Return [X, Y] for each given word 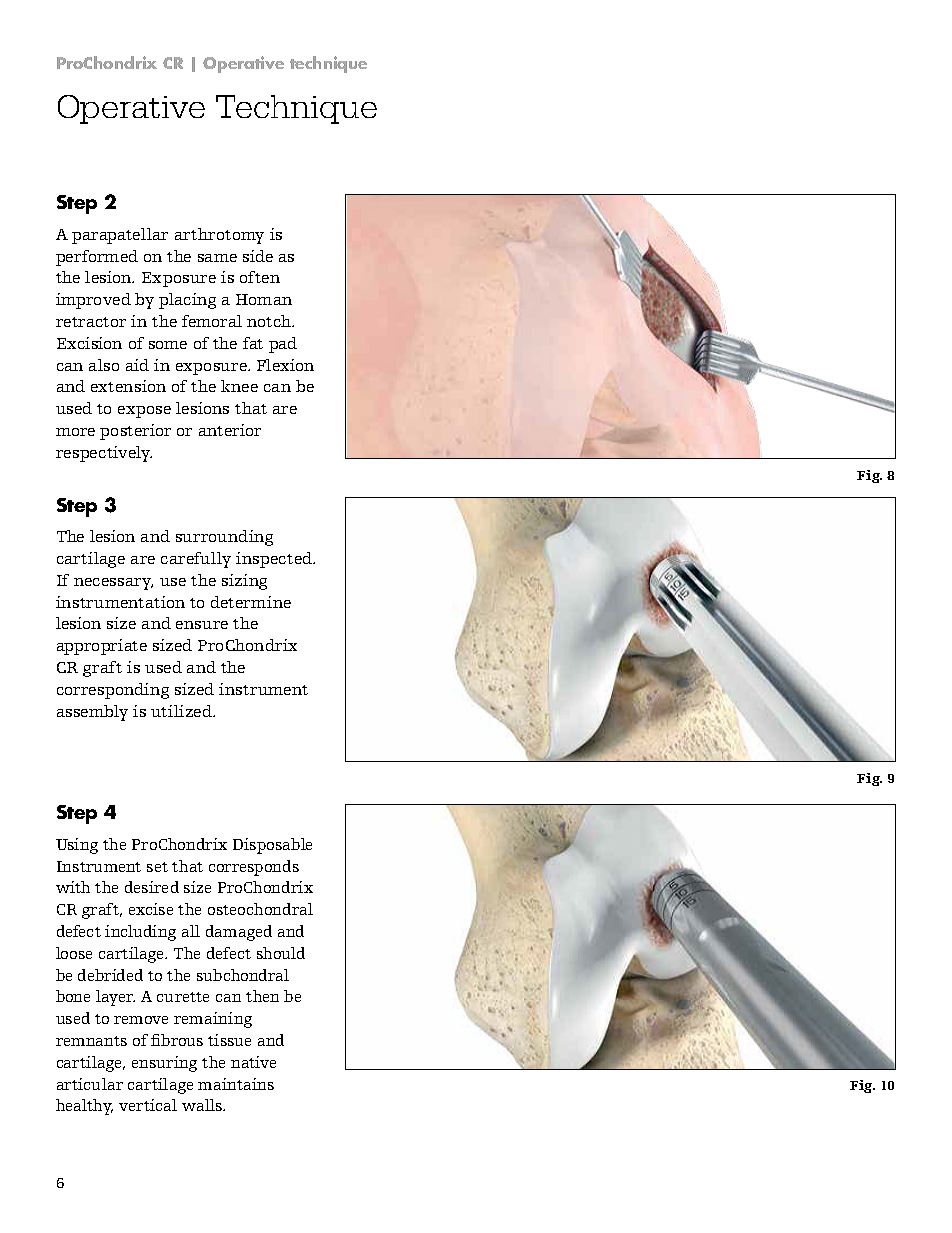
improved [93, 301]
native [253, 1062]
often [260, 277]
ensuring [164, 1064]
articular [90, 1084]
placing [187, 301]
